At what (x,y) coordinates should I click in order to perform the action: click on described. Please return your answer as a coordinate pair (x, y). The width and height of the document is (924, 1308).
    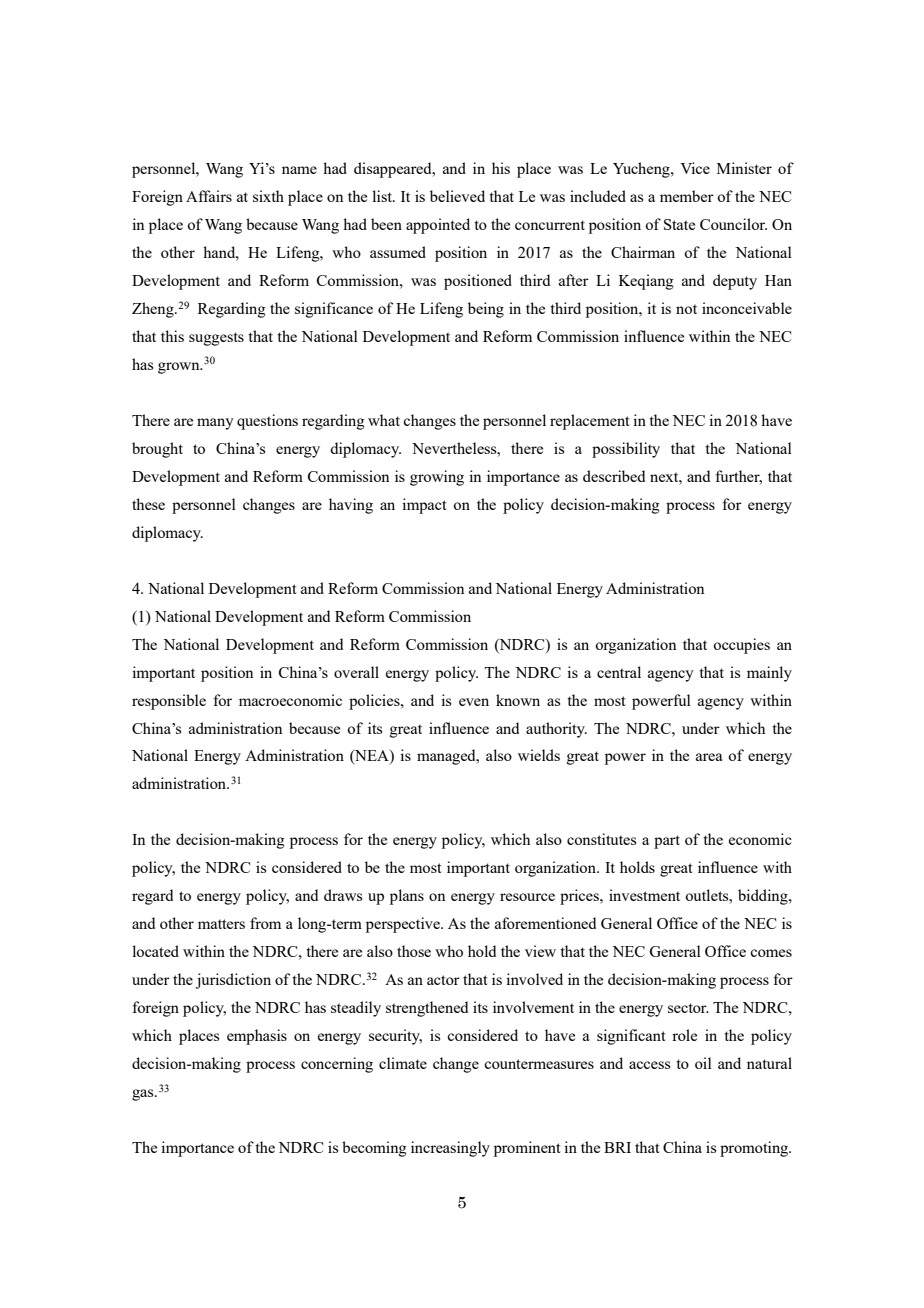
    Looking at the image, I should click on (614, 476).
